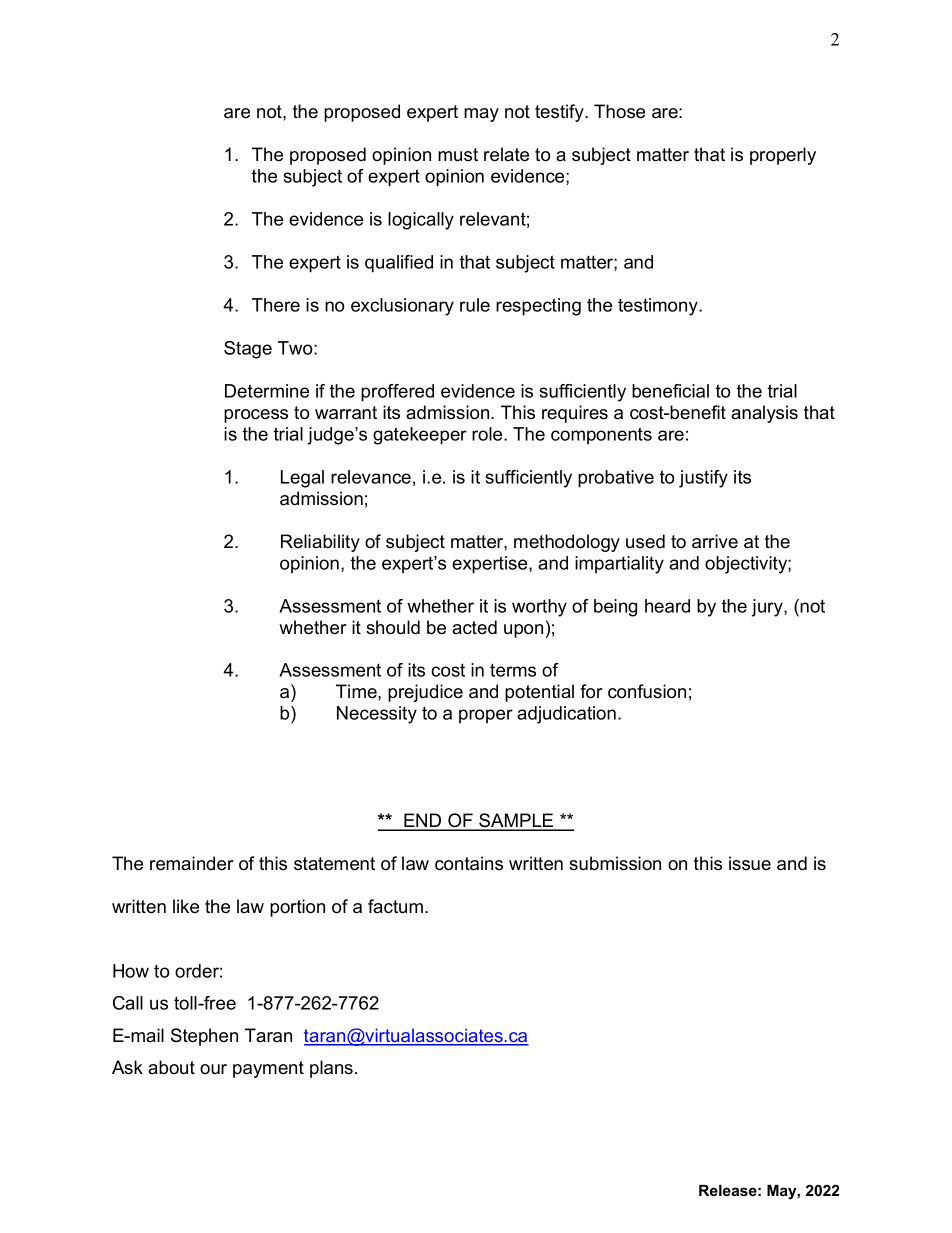  Describe the element at coordinates (192, 863) in the document. I see `remainder` at that location.
